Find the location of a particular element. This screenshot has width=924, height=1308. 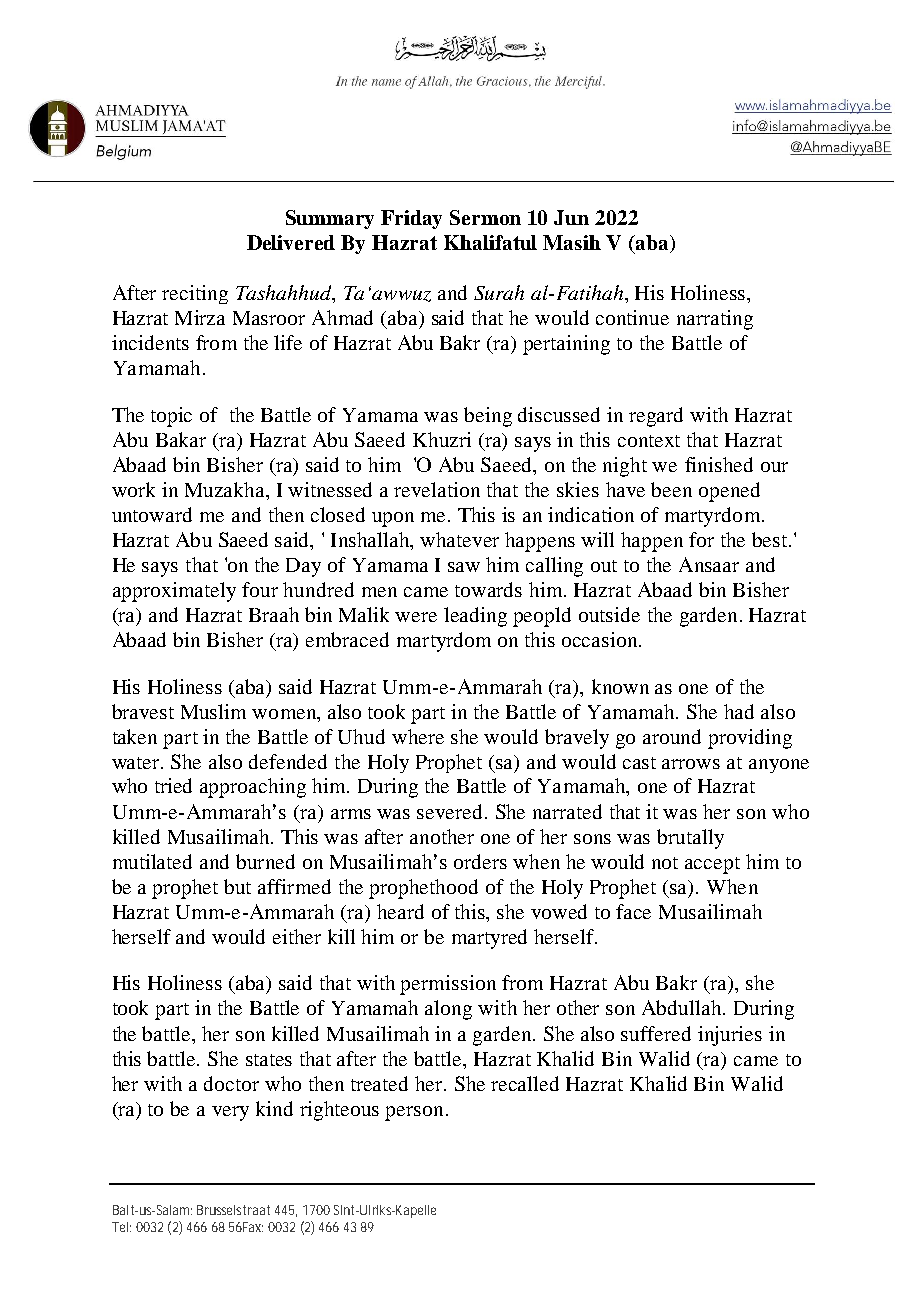

brutally is located at coordinates (690, 839).
